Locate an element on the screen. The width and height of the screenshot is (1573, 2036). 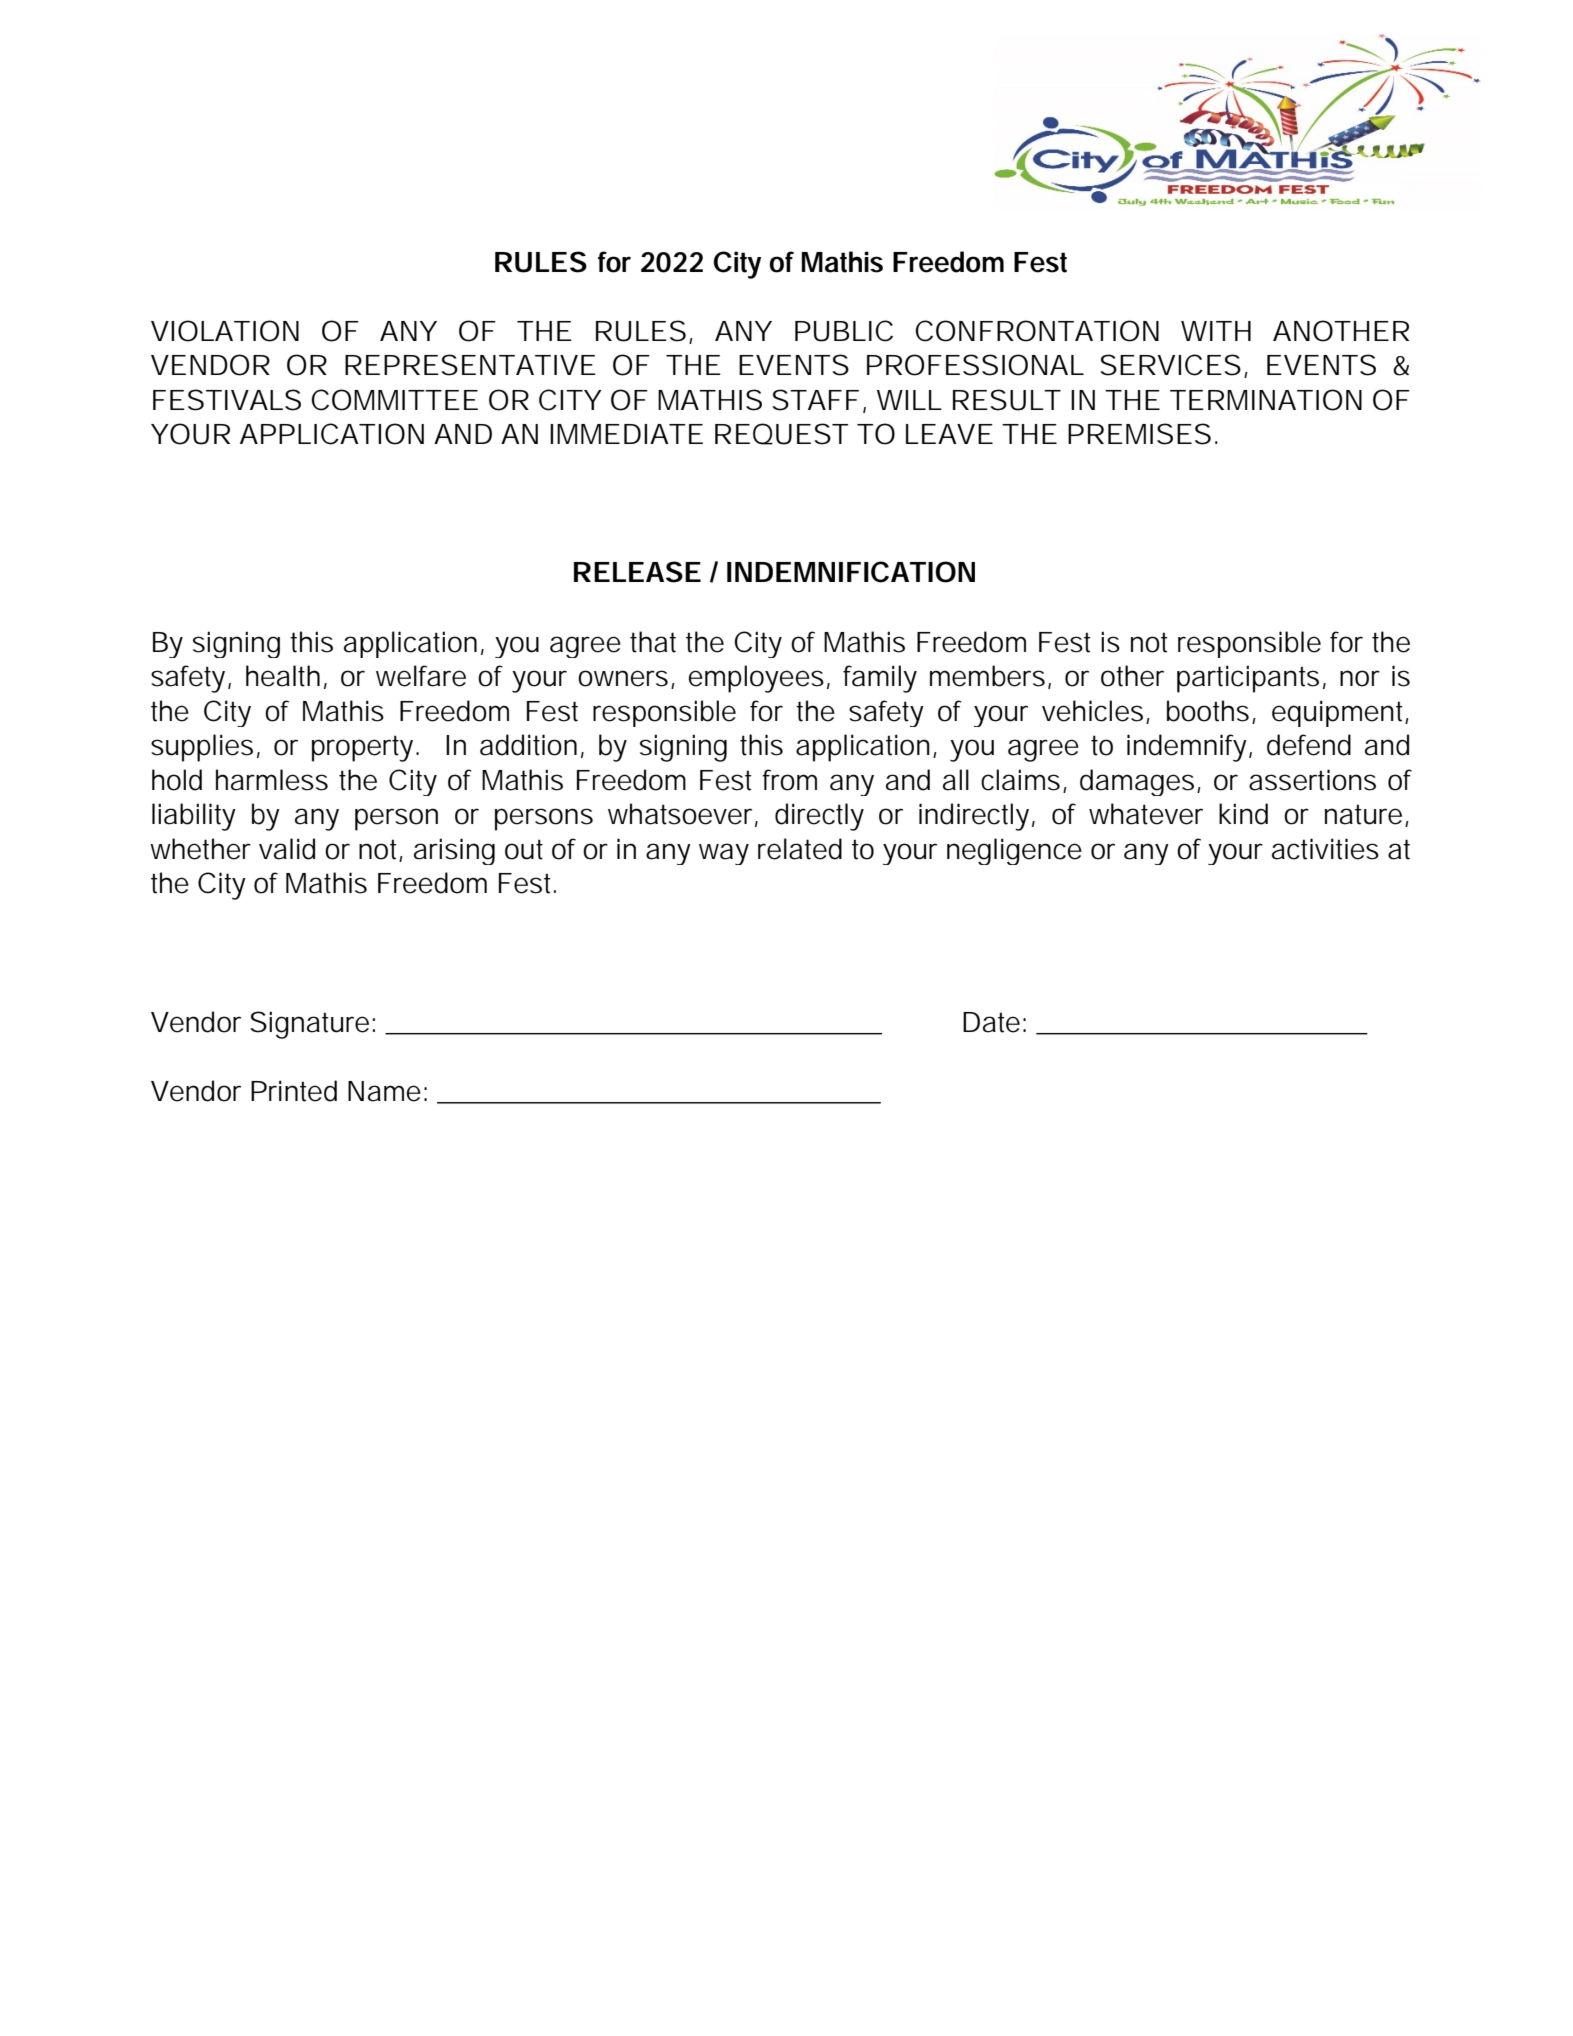
activities is located at coordinates (1325, 849).
